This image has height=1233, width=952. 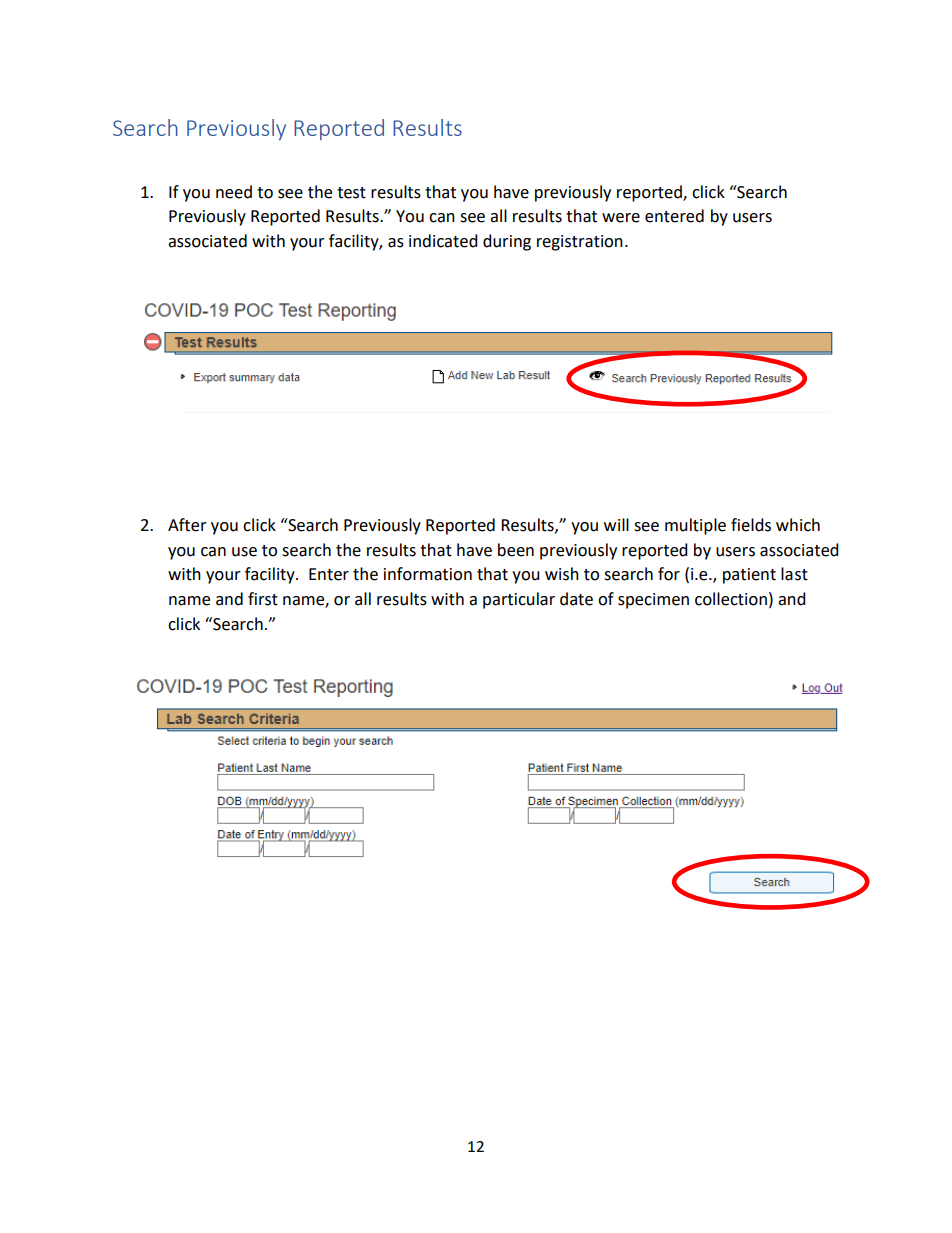 I want to click on registration, so click(x=580, y=243).
